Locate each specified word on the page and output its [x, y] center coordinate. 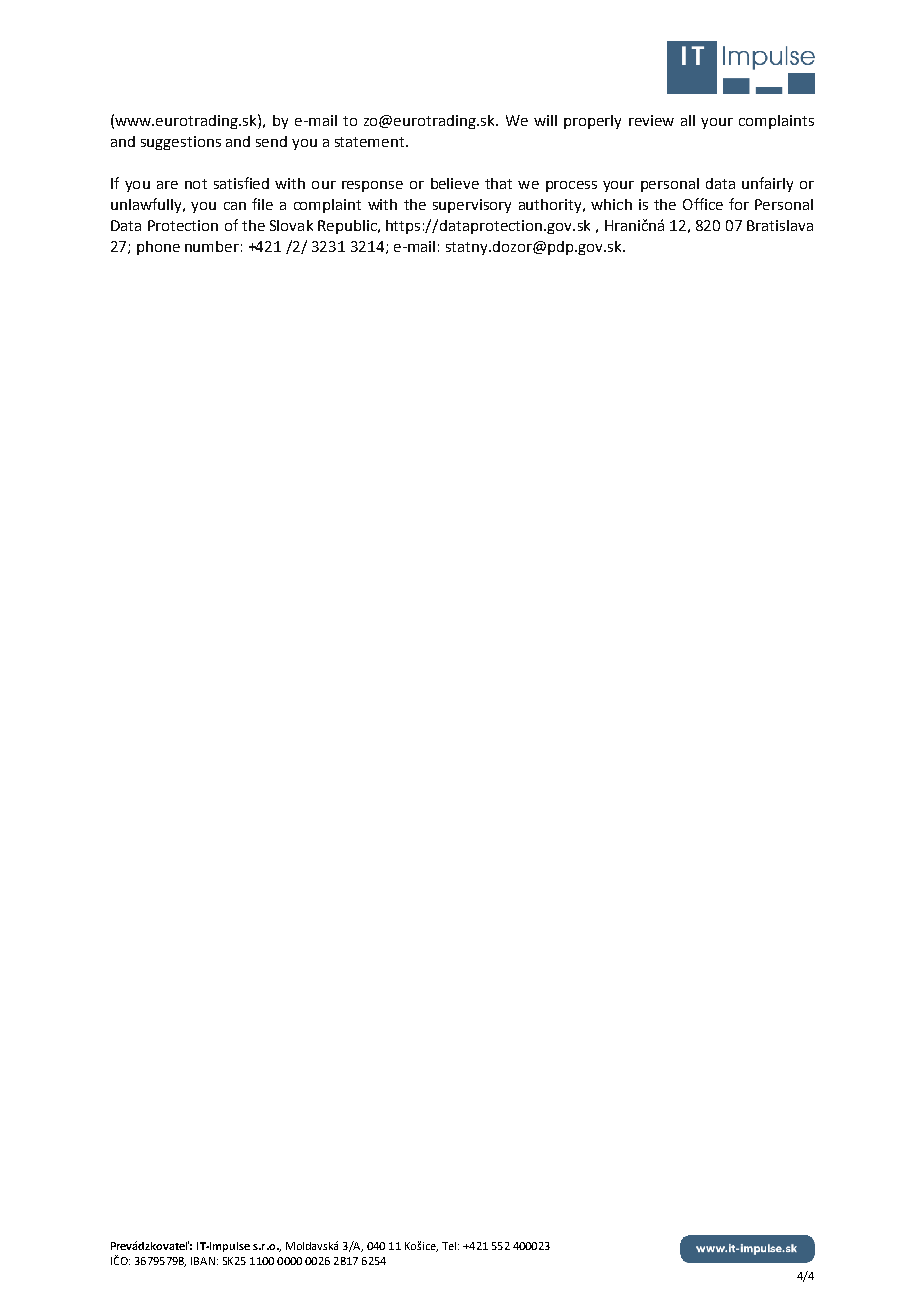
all [688, 120]
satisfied [241, 183]
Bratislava [780, 225]
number [212, 246]
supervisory [472, 206]
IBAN [203, 1261]
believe [455, 183]
